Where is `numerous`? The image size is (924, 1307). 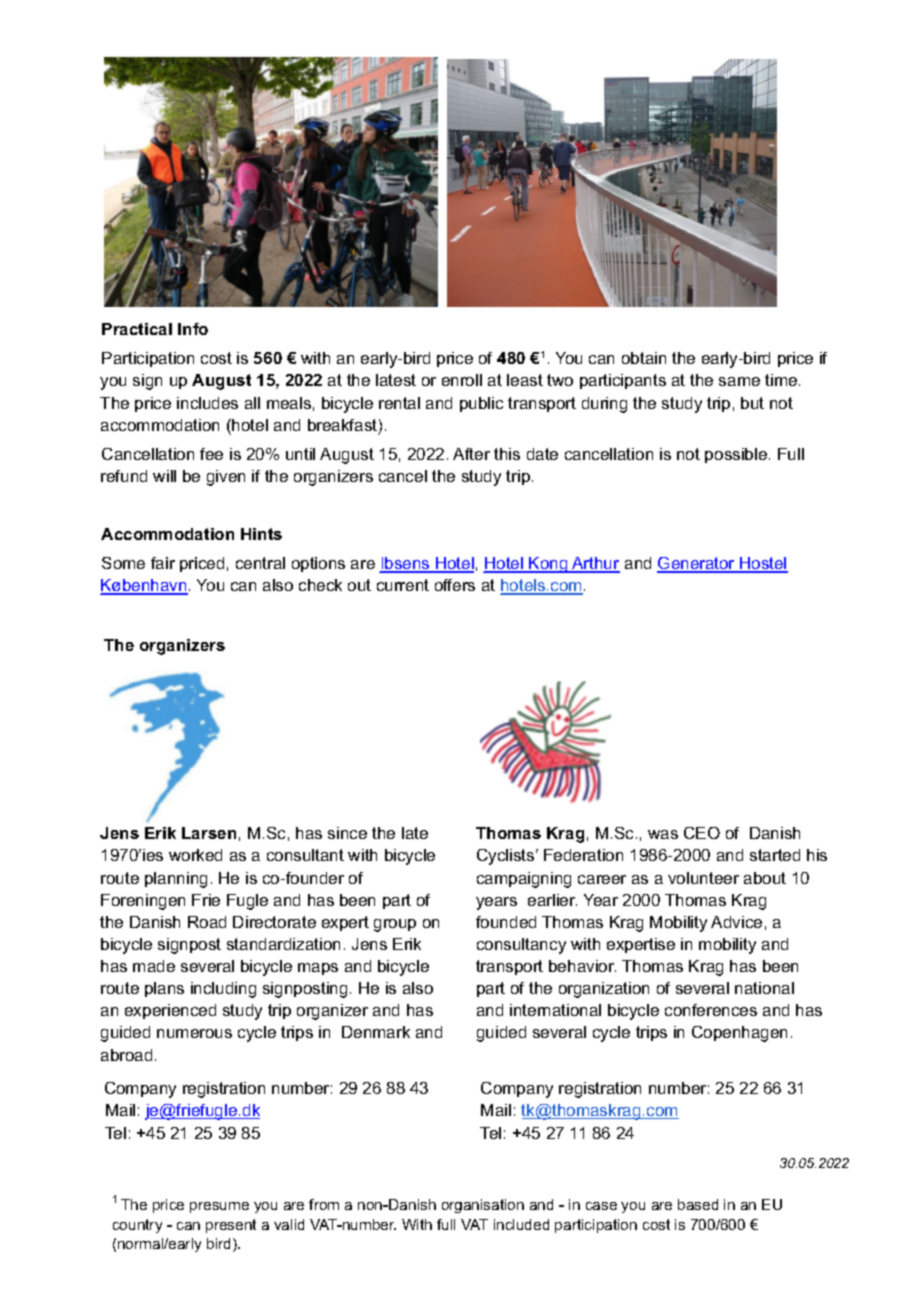 numerous is located at coordinates (194, 1033).
